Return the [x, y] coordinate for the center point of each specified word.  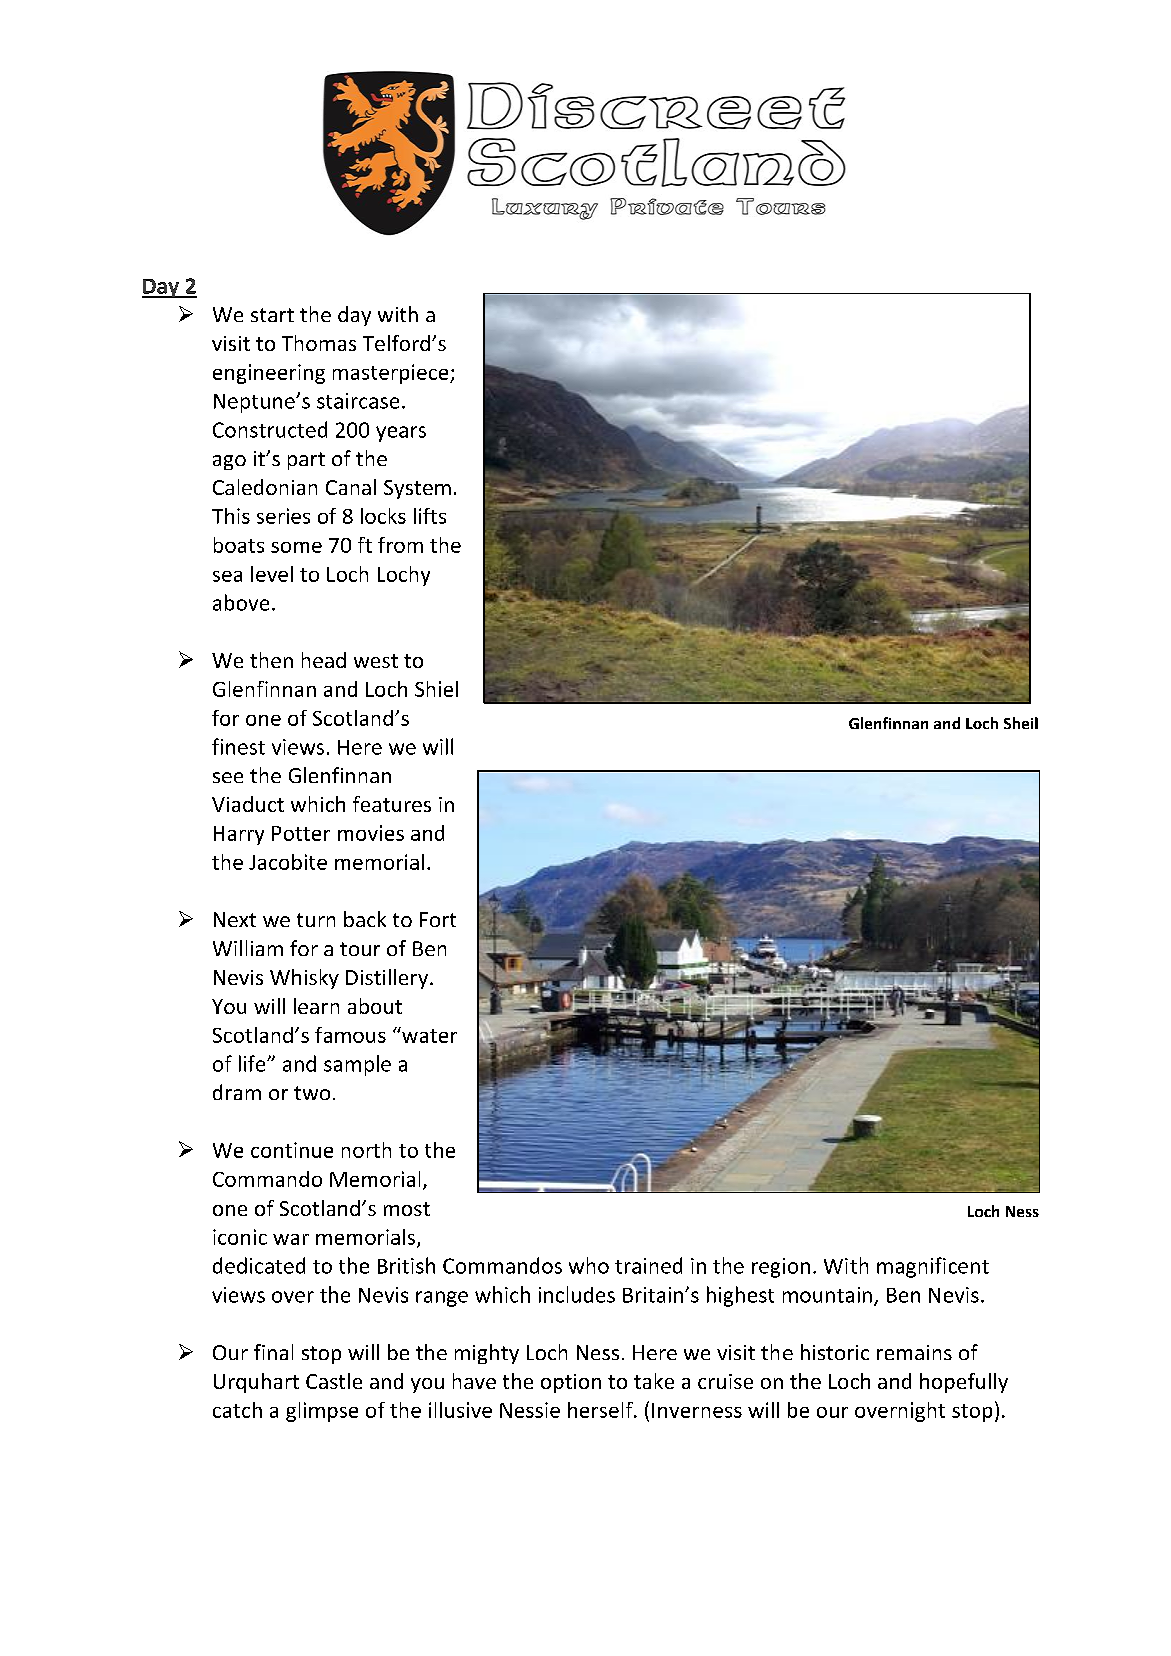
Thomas [319, 343]
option [571, 1383]
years [401, 434]
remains [914, 1352]
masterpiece [392, 374]
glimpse [322, 1412]
